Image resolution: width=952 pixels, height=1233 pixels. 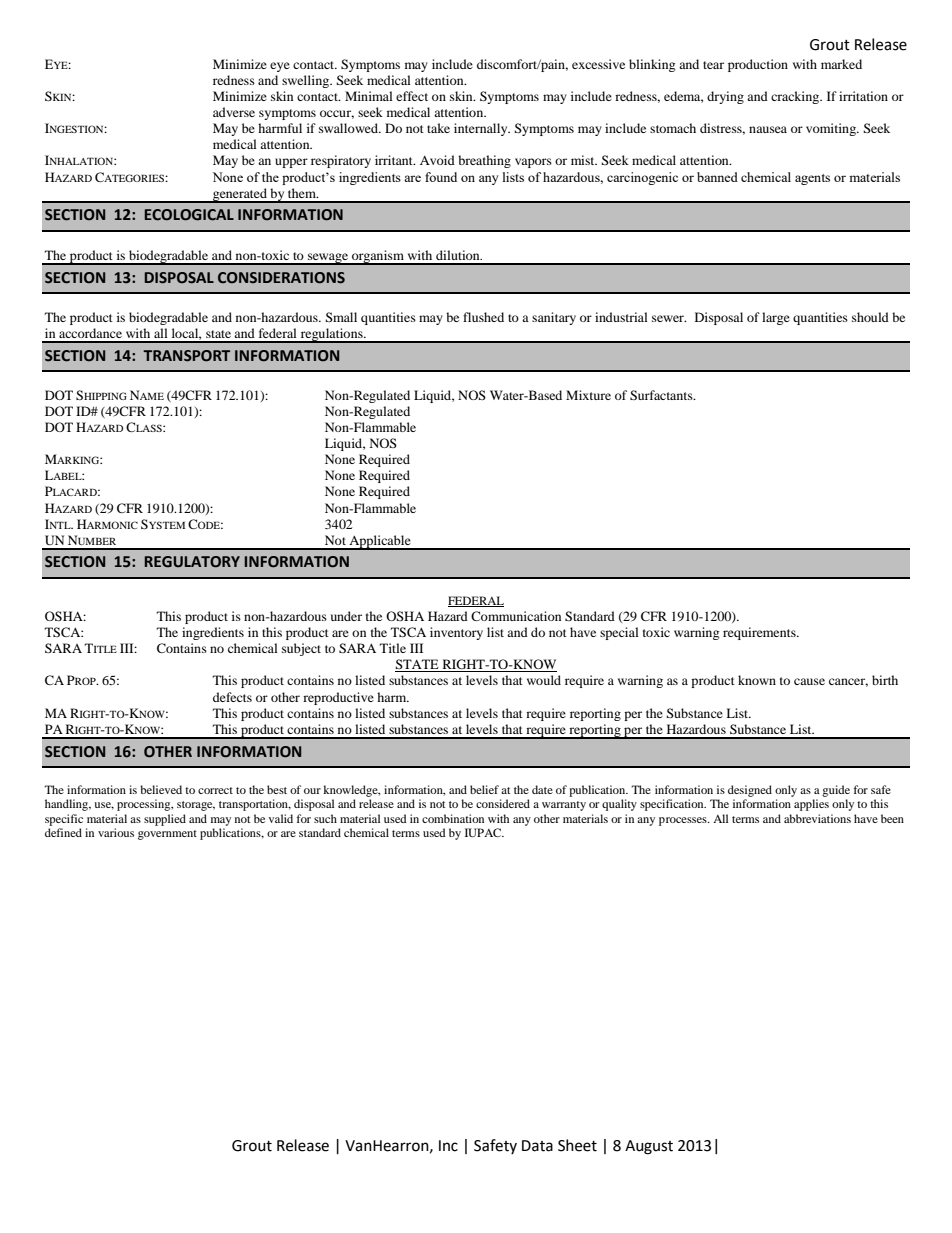 What do you see at coordinates (649, 1147) in the page?
I see `August` at bounding box center [649, 1147].
